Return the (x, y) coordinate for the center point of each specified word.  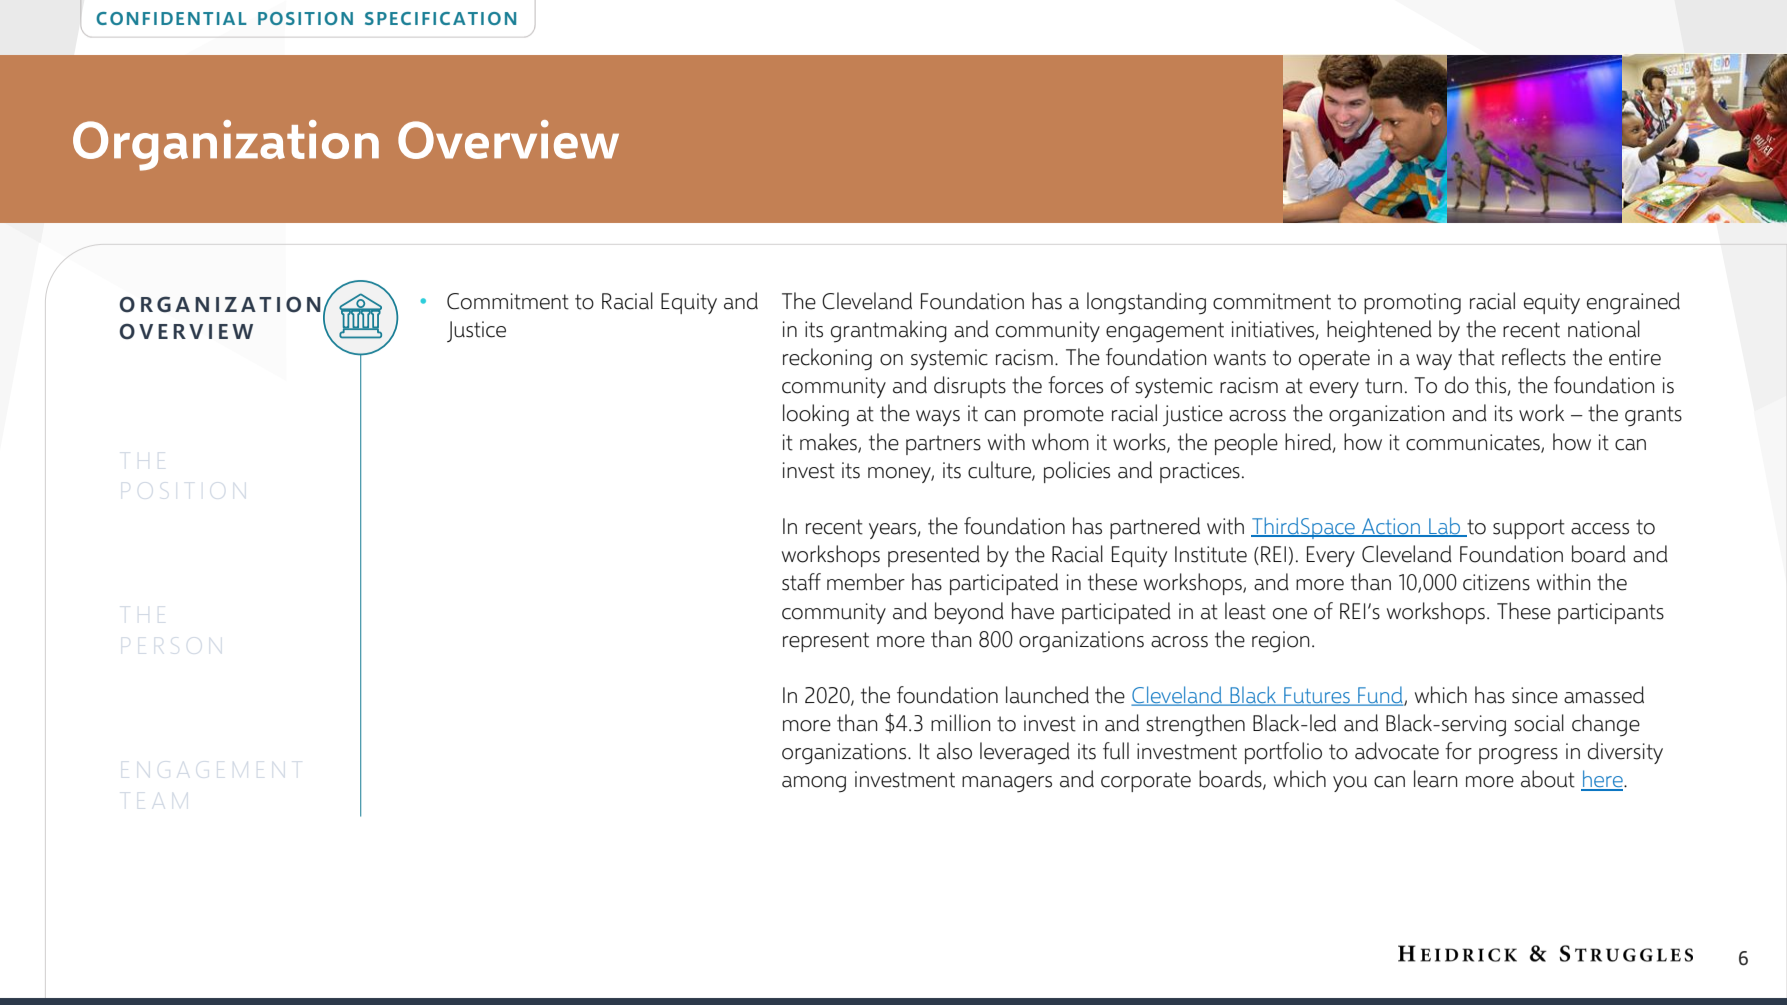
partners (943, 445)
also (954, 751)
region (1281, 642)
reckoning (827, 359)
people (1246, 444)
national (1604, 329)
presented (934, 556)
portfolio (1283, 753)
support (1529, 529)
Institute (1211, 554)
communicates (1474, 443)
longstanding (1146, 303)
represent (826, 642)
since (1535, 695)
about (1548, 779)
